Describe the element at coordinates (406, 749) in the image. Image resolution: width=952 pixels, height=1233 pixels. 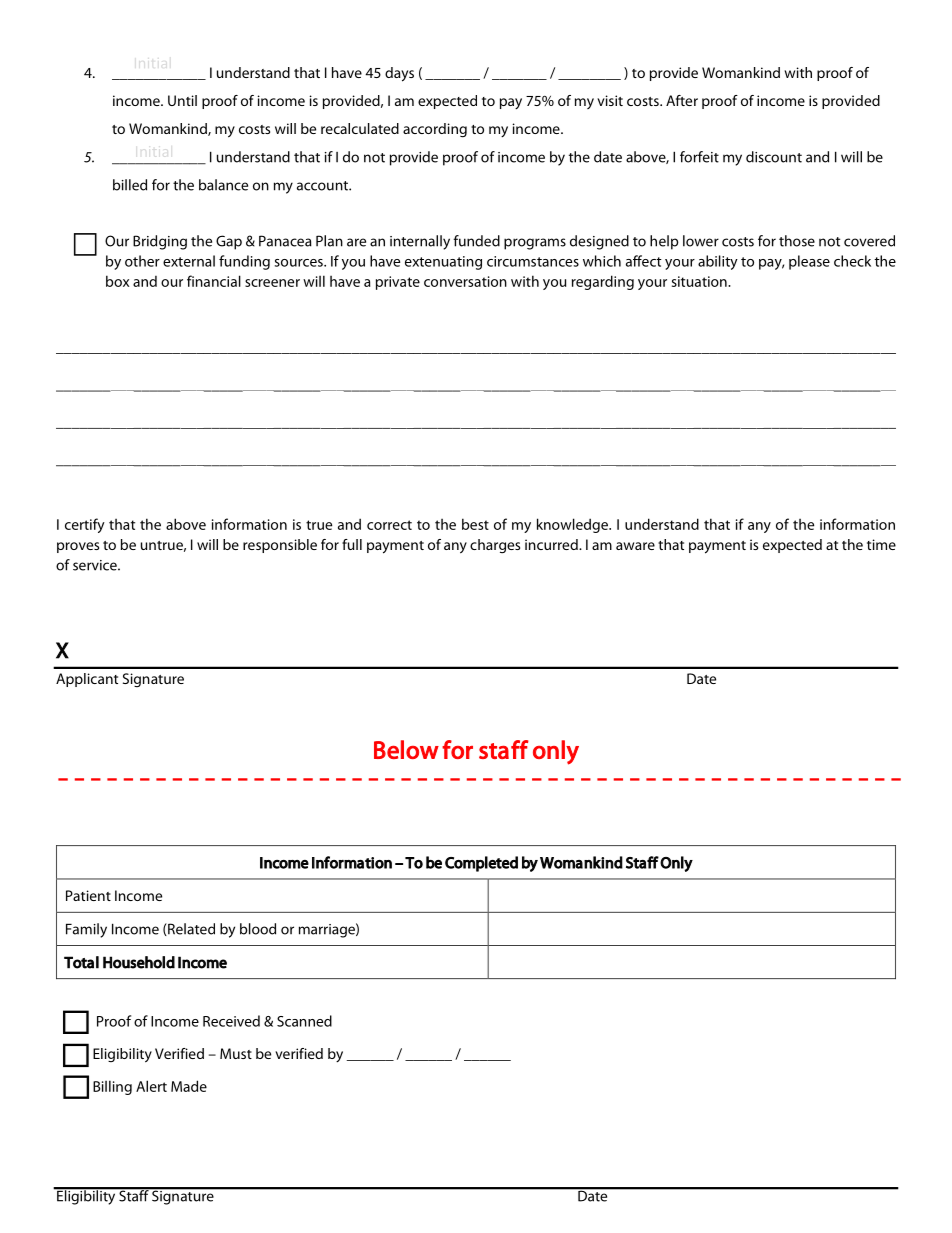
I see `Below` at that location.
